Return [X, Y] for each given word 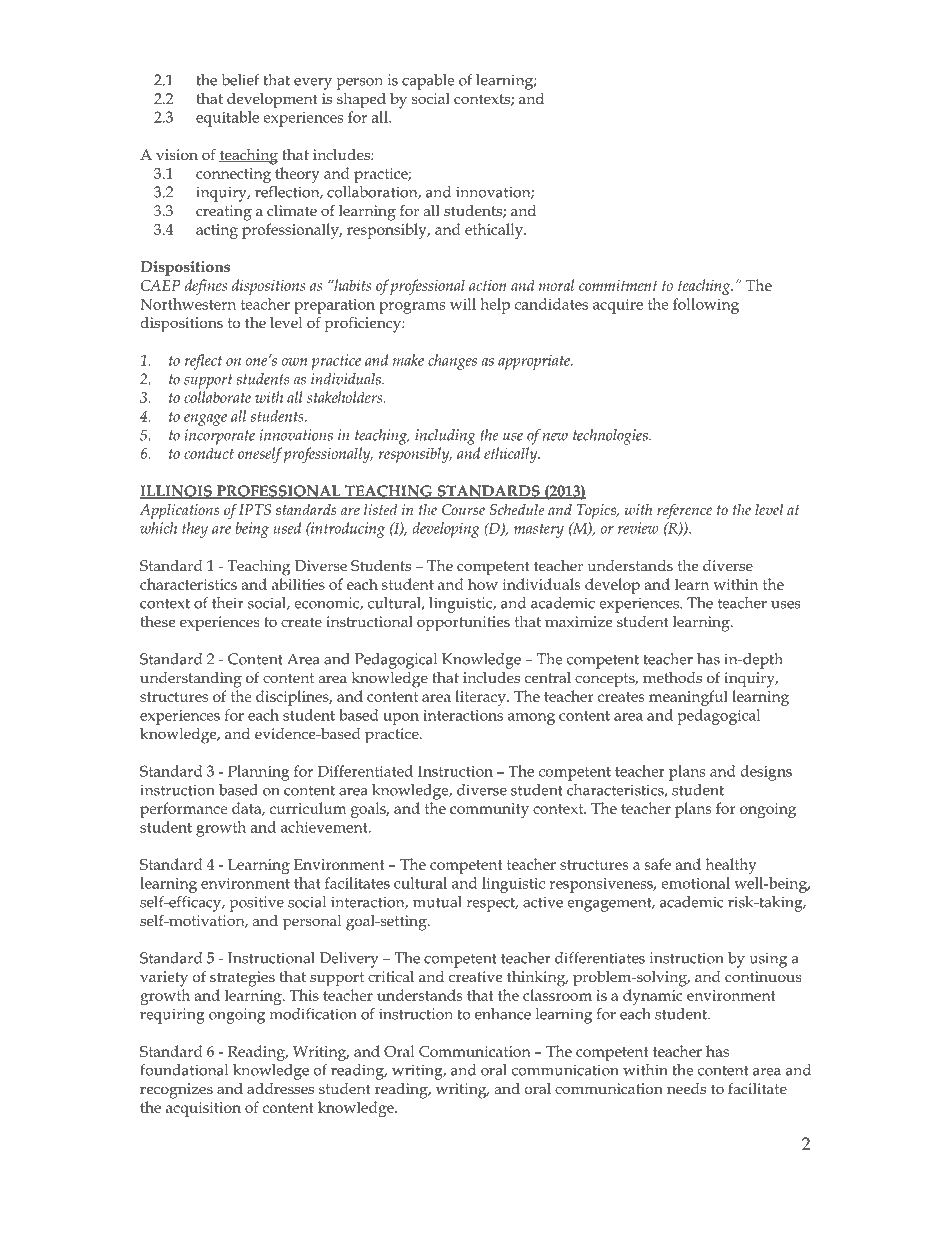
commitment [618, 285]
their [228, 603]
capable [428, 82]
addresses [280, 1088]
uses [786, 605]
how [483, 584]
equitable [227, 119]
